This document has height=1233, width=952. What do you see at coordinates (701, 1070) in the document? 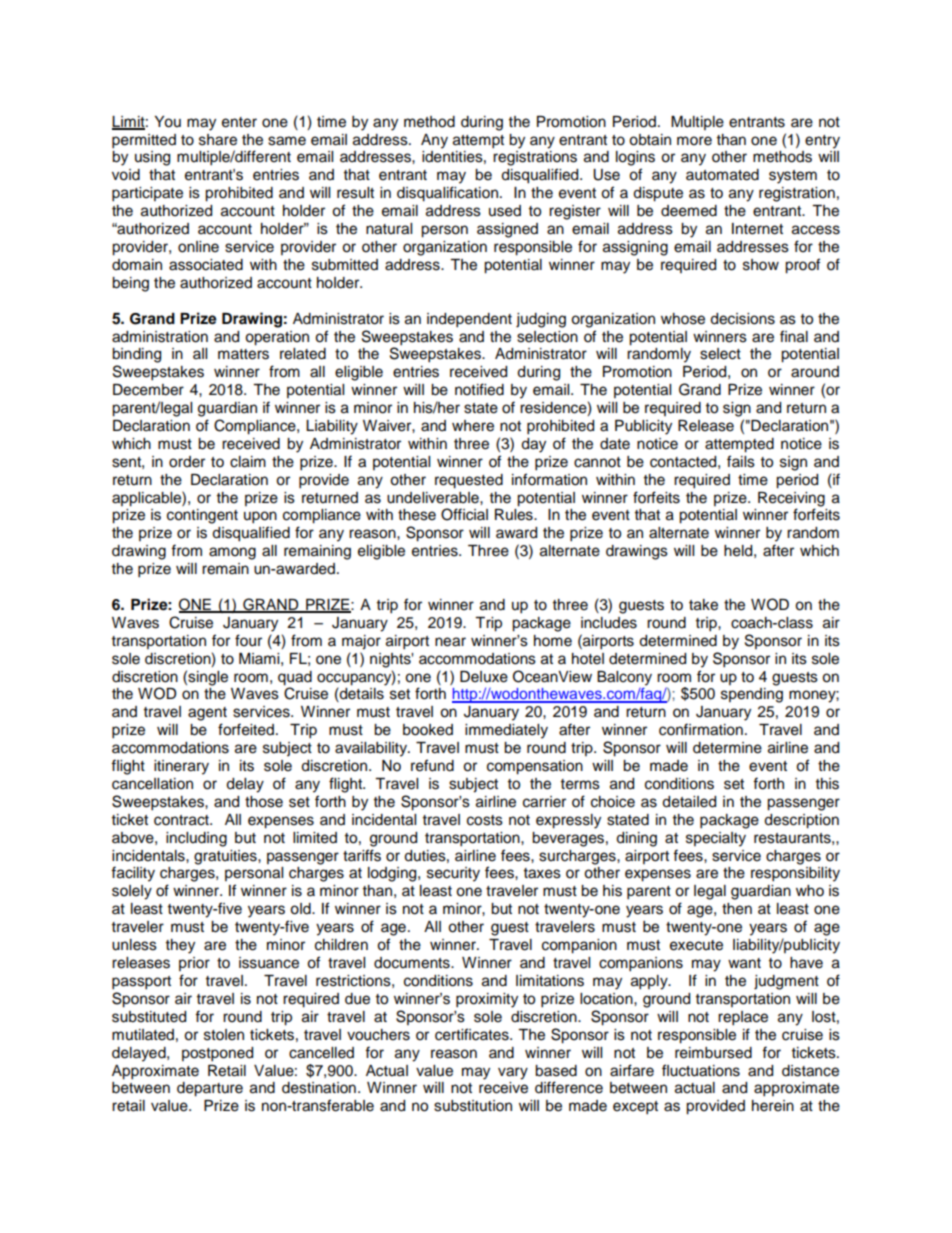
I see `fluctuations` at bounding box center [701, 1070].
